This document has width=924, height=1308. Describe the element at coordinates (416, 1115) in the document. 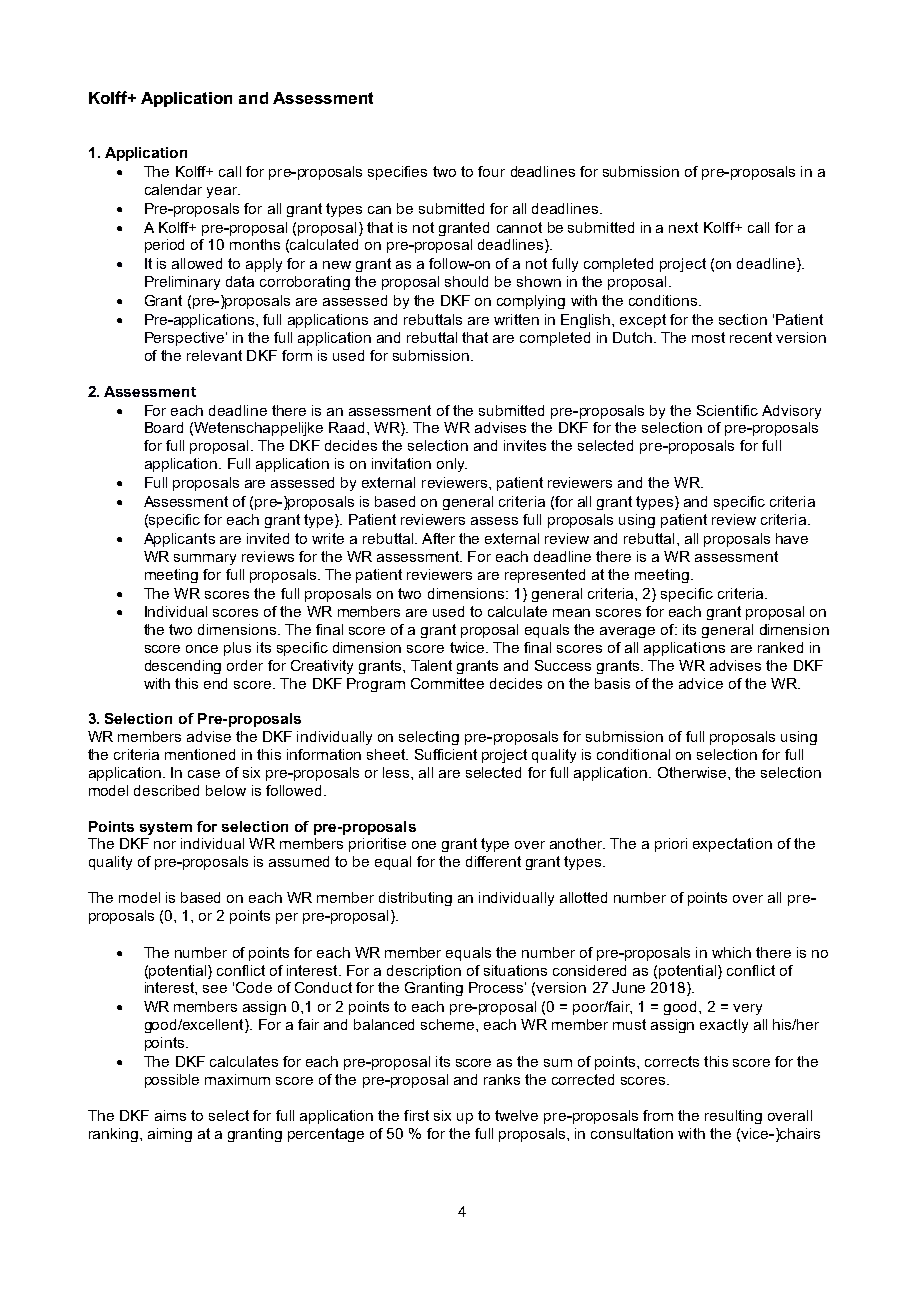

I see `first` at that location.
